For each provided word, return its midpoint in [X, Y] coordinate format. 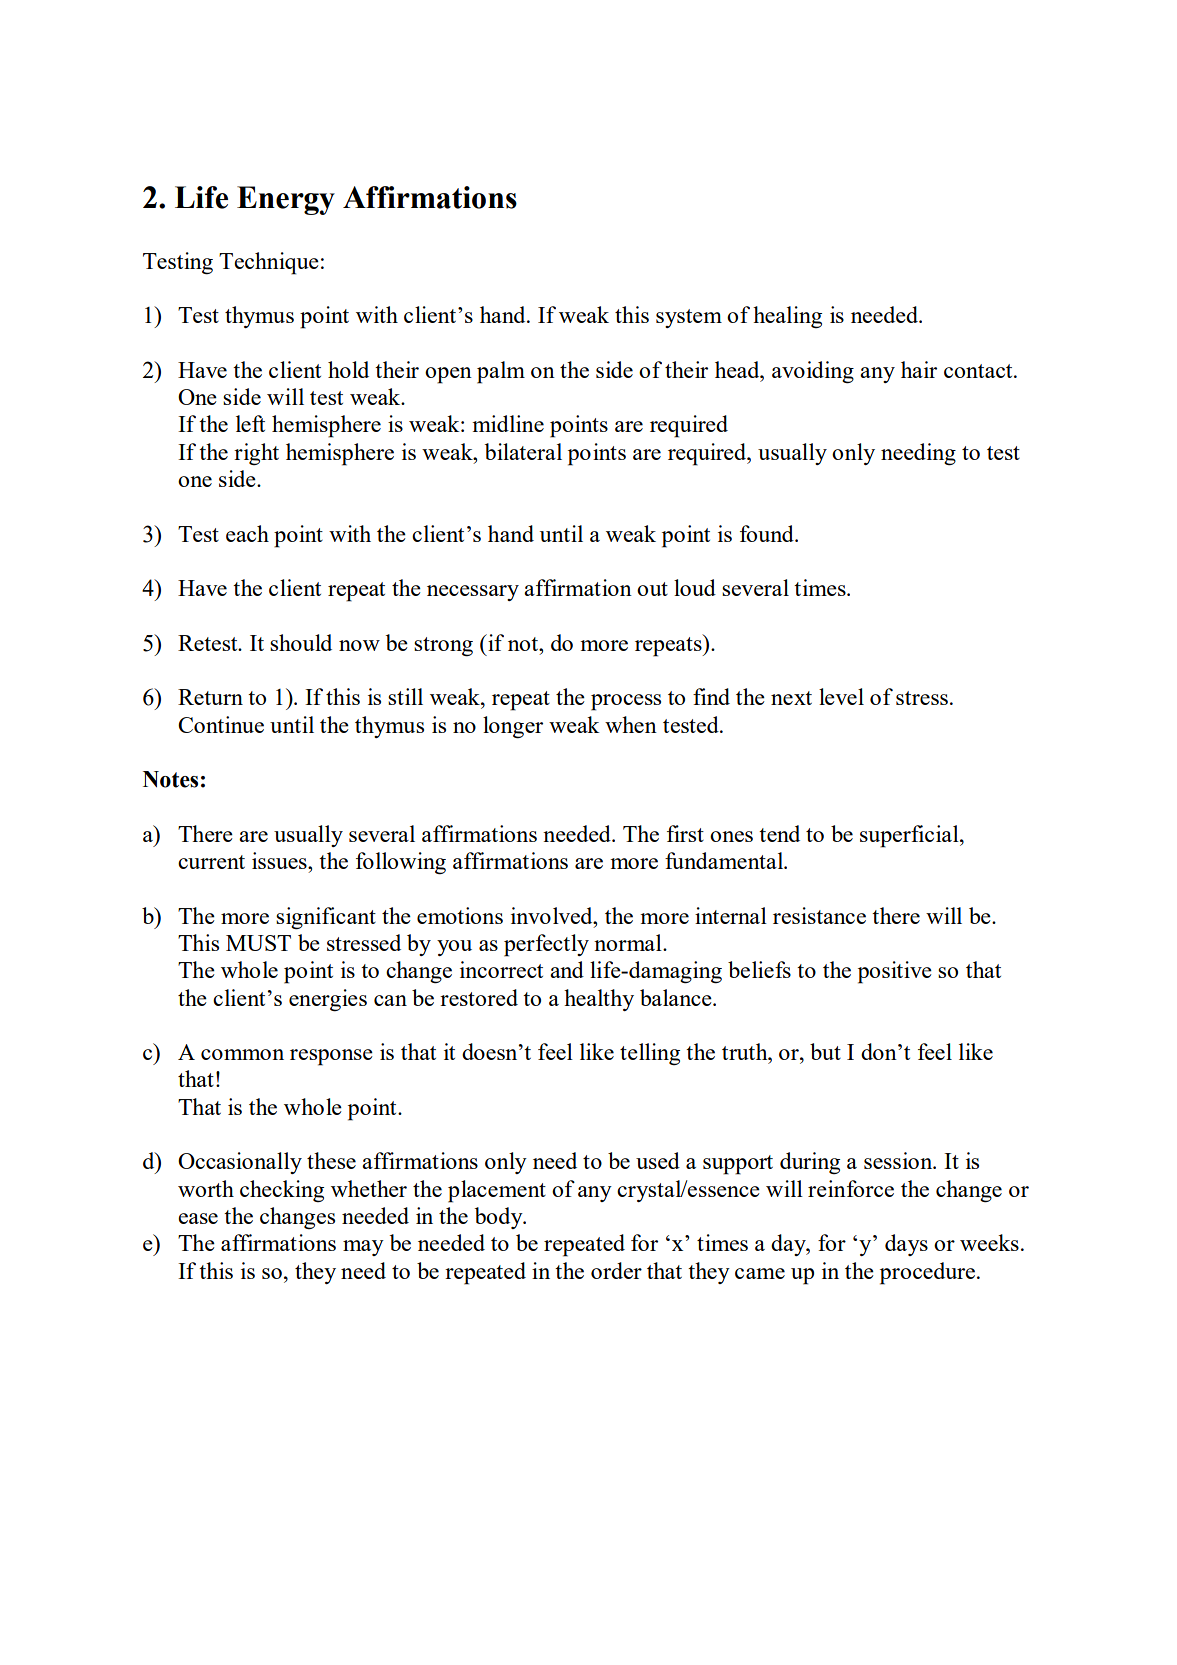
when [631, 724]
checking [282, 1191]
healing [787, 317]
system [689, 318]
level [841, 696]
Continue [221, 724]
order [616, 1270]
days [906, 1245]
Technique [269, 263]
